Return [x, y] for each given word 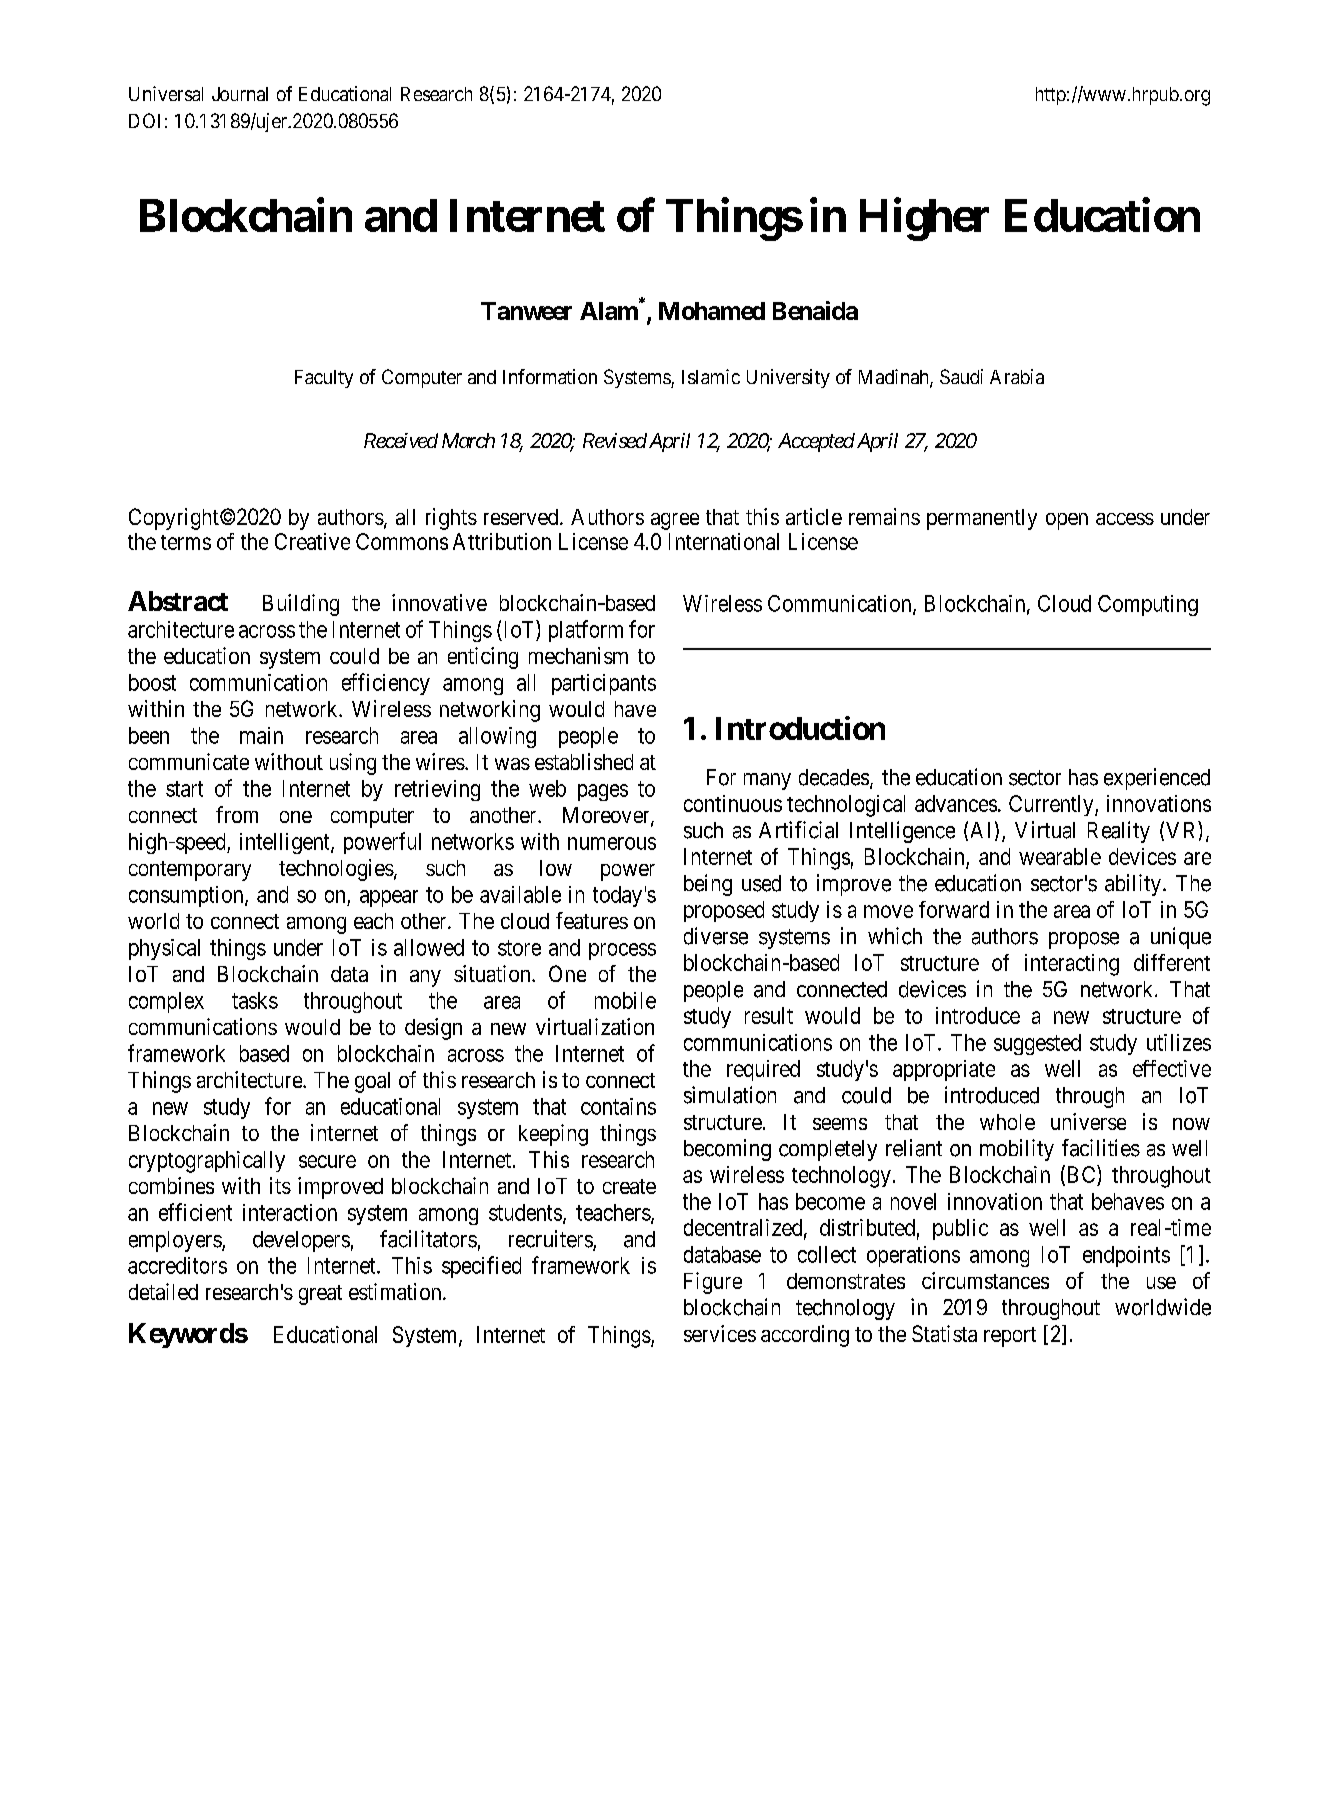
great [320, 1295]
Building [301, 605]
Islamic [711, 376]
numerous [612, 843]
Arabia [1017, 376]
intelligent [286, 843]
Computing [1148, 605]
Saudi [961, 376]
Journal [240, 94]
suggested [1037, 1044]
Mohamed [712, 311]
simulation [730, 1095]
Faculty [324, 379]
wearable [1060, 856]
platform [586, 631]
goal [372, 1082]
